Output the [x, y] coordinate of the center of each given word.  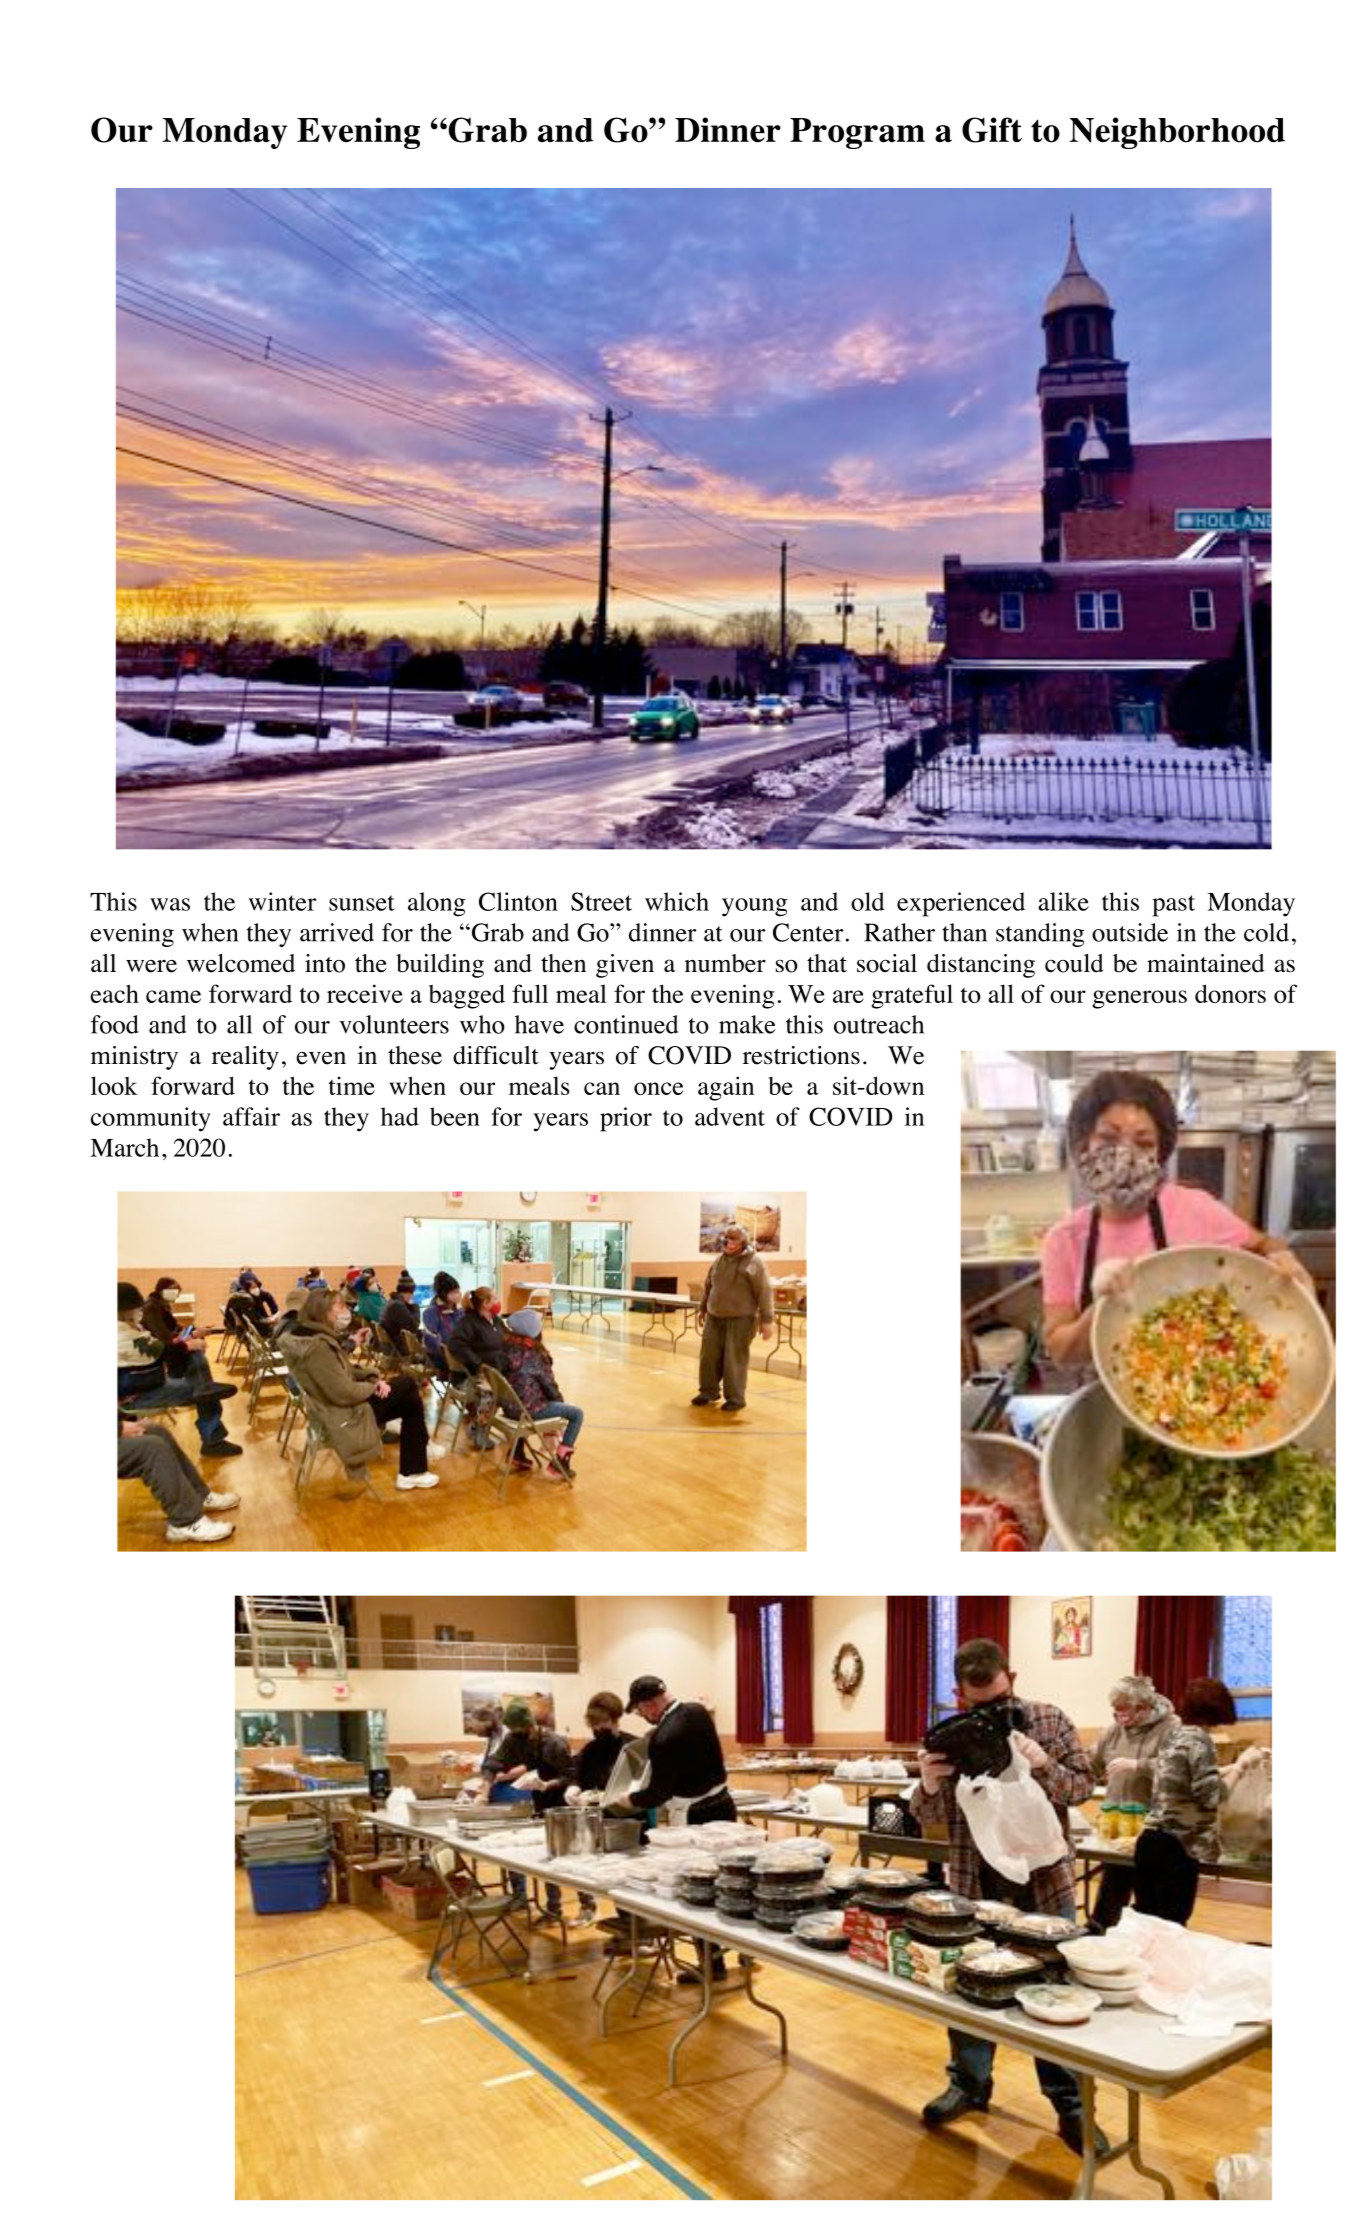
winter [282, 901]
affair [251, 1116]
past [1173, 906]
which [677, 901]
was [170, 904]
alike [1063, 901]
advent [730, 1116]
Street [601, 901]
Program [857, 133]
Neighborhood [1177, 133]
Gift [992, 130]
